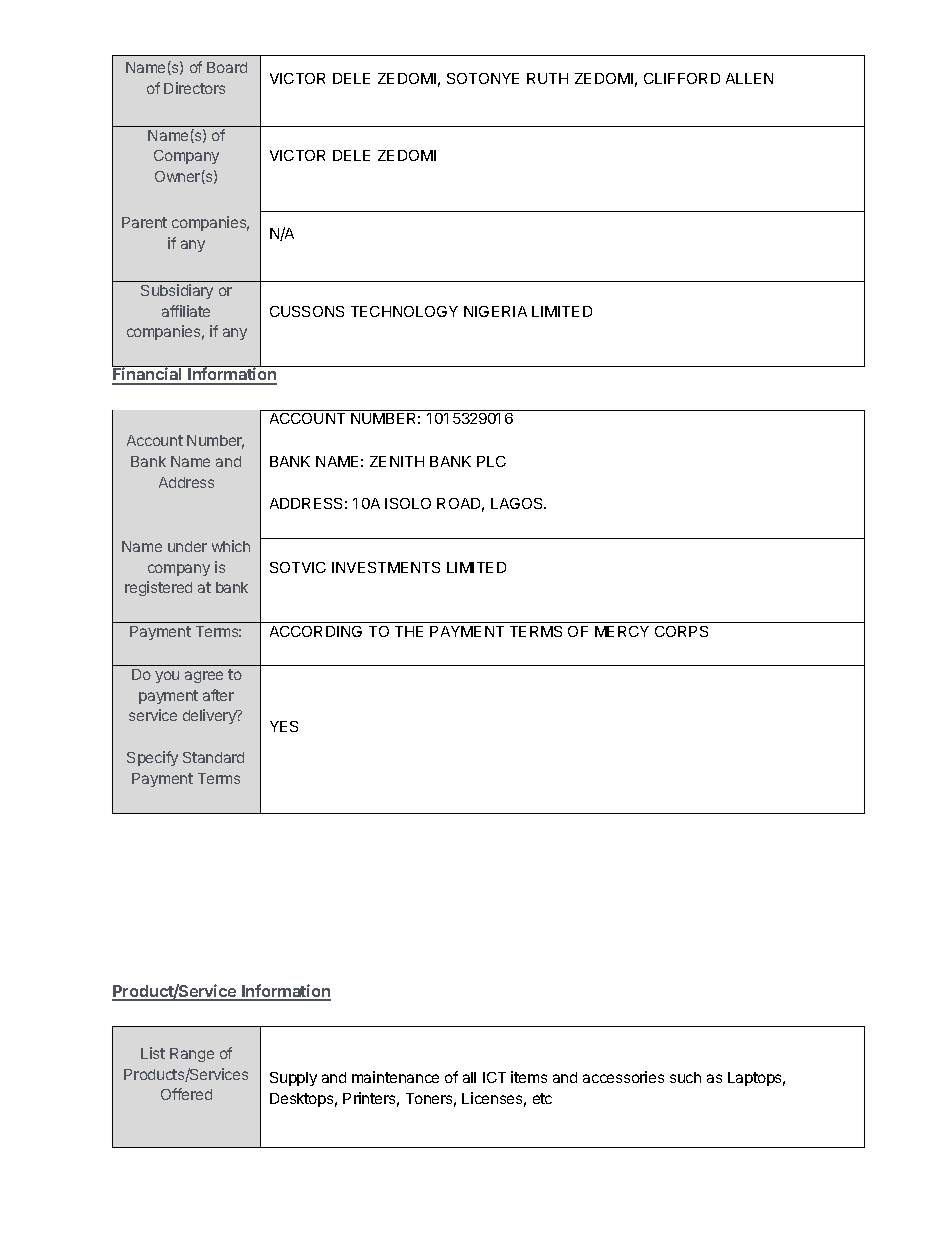 Image resolution: width=952 pixels, height=1233 pixels. Describe the element at coordinates (213, 757) in the screenshot. I see `Standard` at that location.
